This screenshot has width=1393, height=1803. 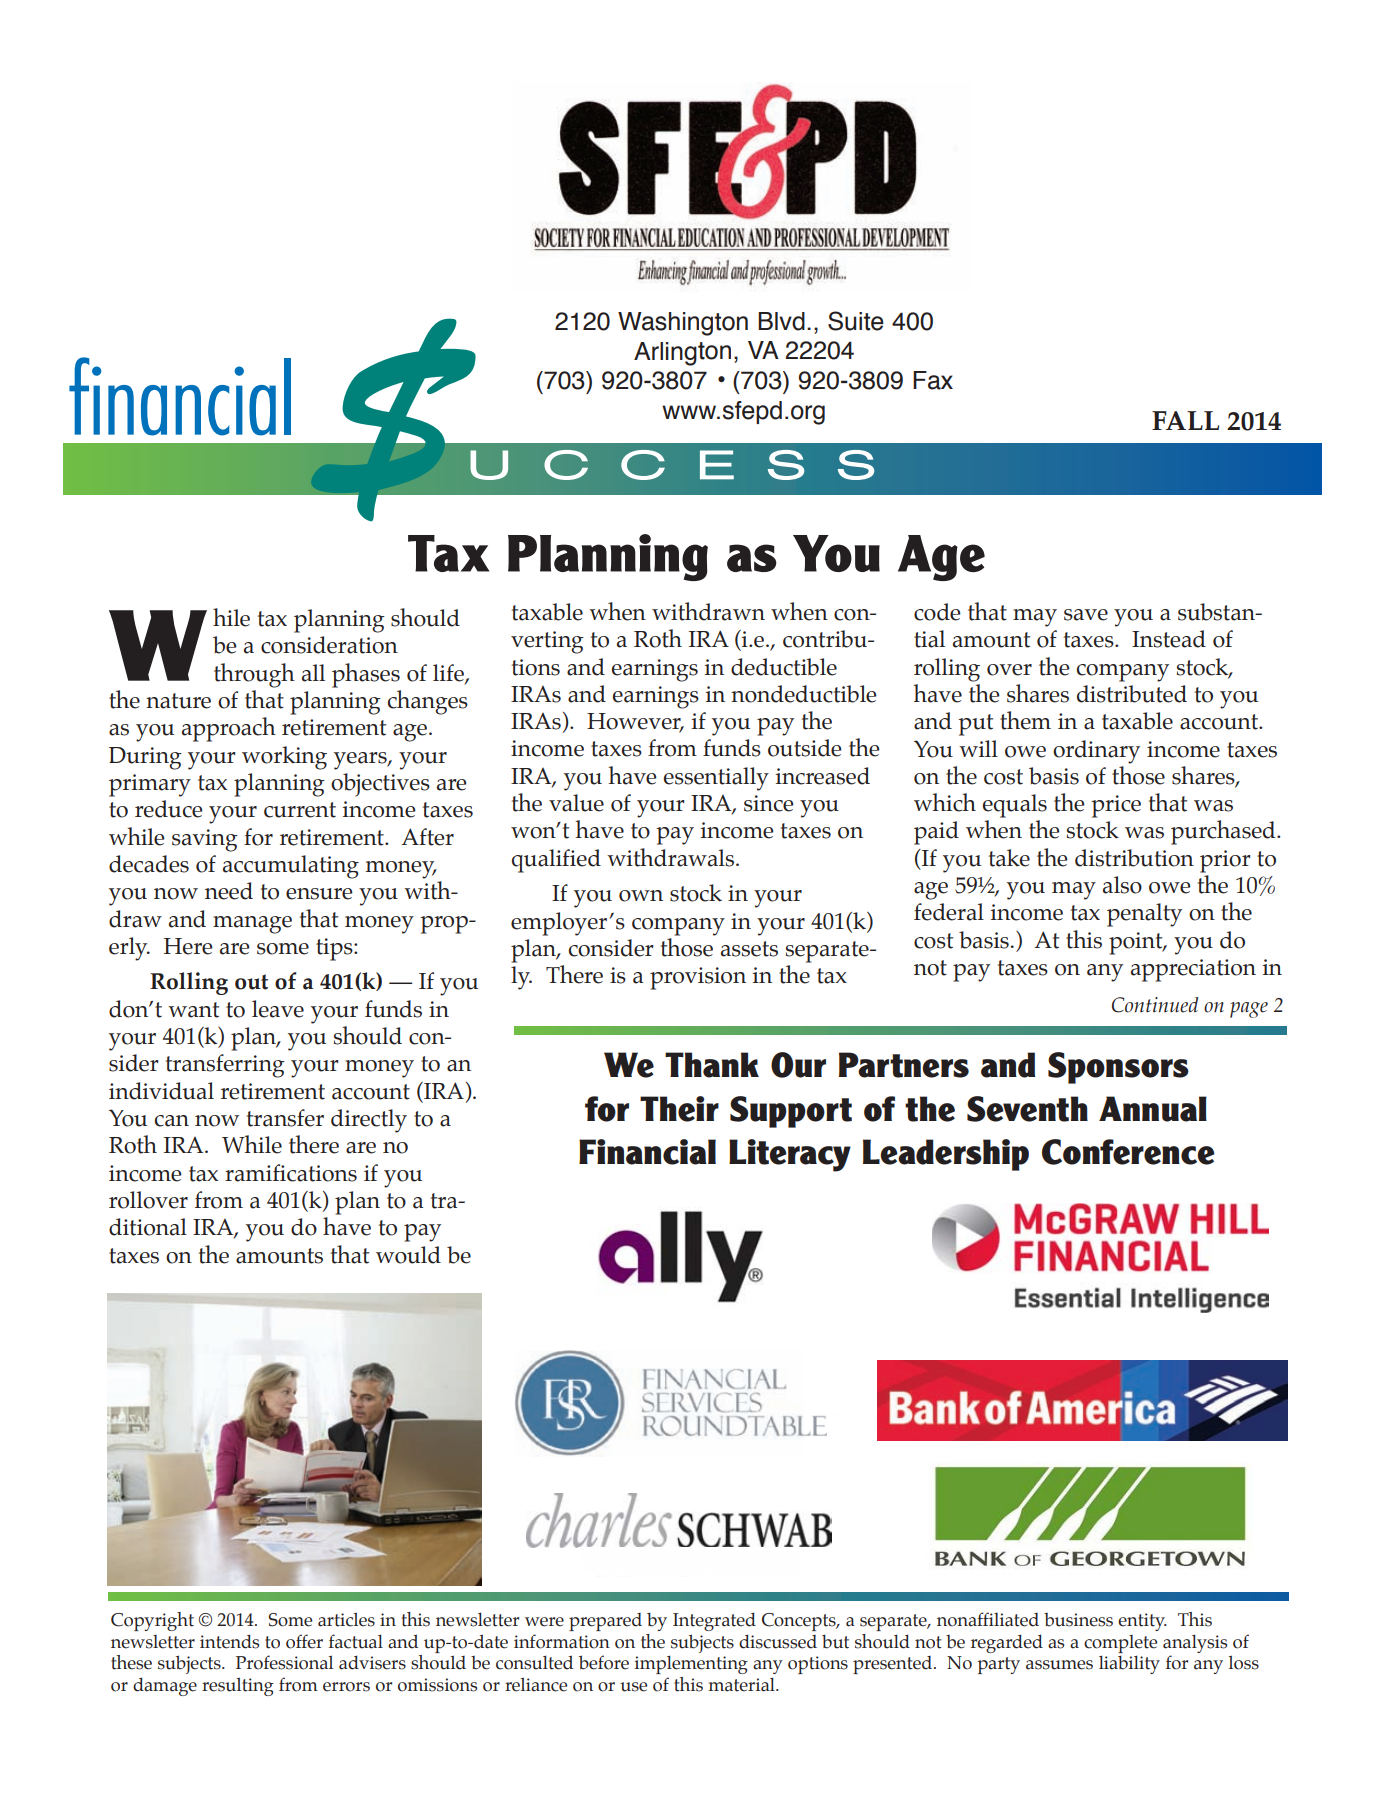 I want to click on Washington, so click(x=683, y=324).
